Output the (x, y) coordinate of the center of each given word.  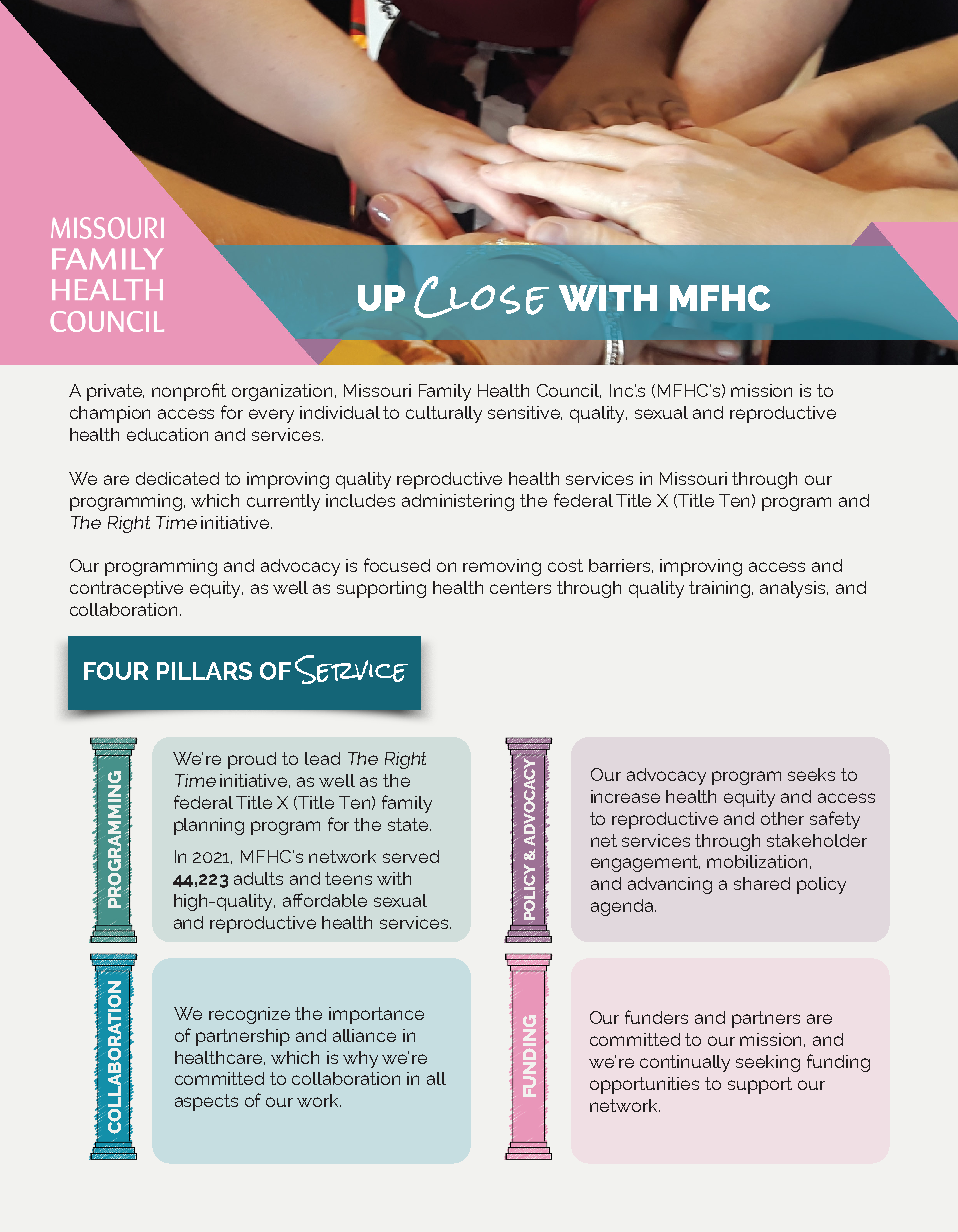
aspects (206, 1102)
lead (322, 758)
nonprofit (189, 392)
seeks (811, 774)
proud (252, 760)
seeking (768, 1063)
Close (481, 297)
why (360, 1059)
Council (569, 391)
